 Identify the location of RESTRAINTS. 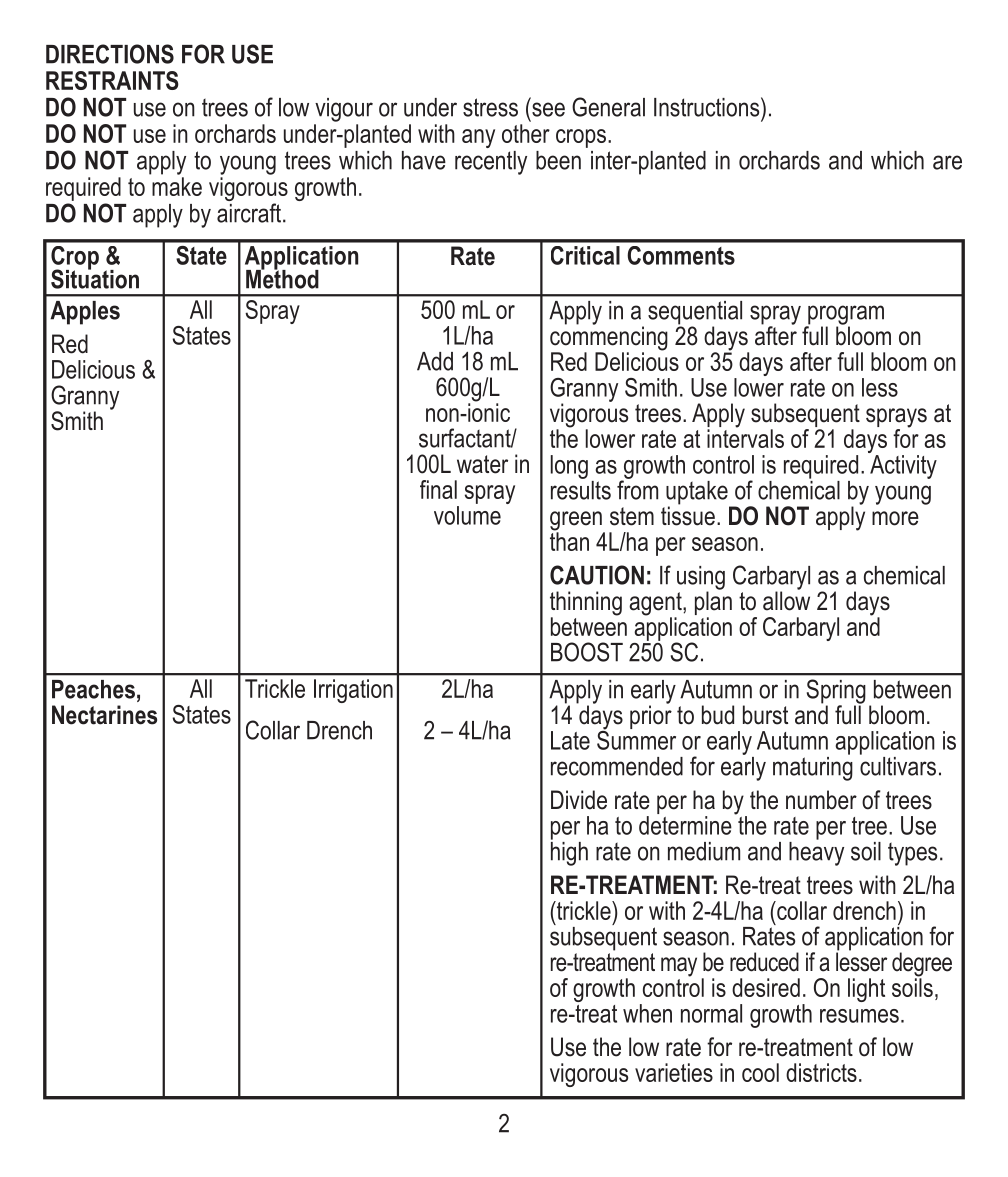
(112, 80).
